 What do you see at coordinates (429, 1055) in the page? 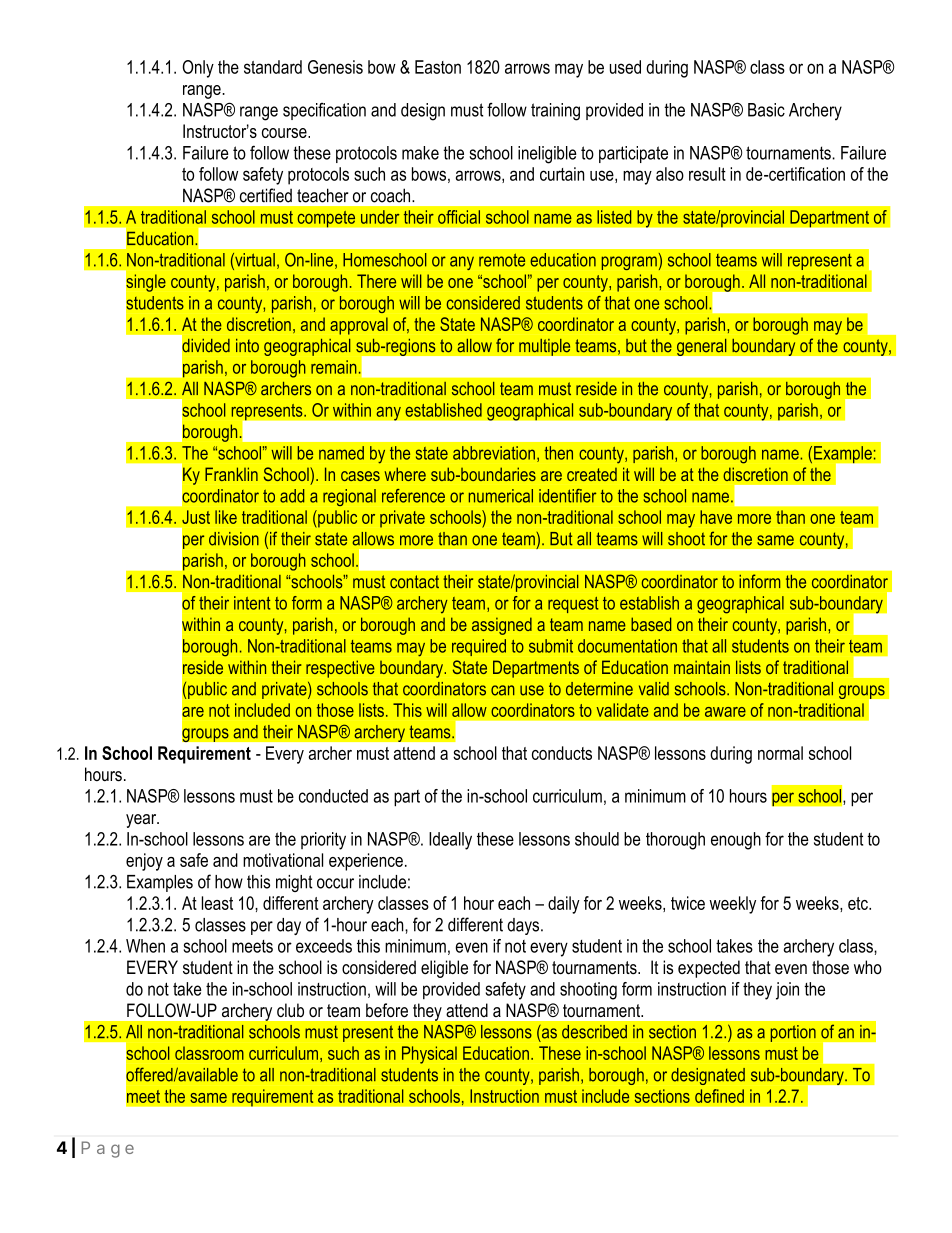
I see `Physical` at bounding box center [429, 1055].
